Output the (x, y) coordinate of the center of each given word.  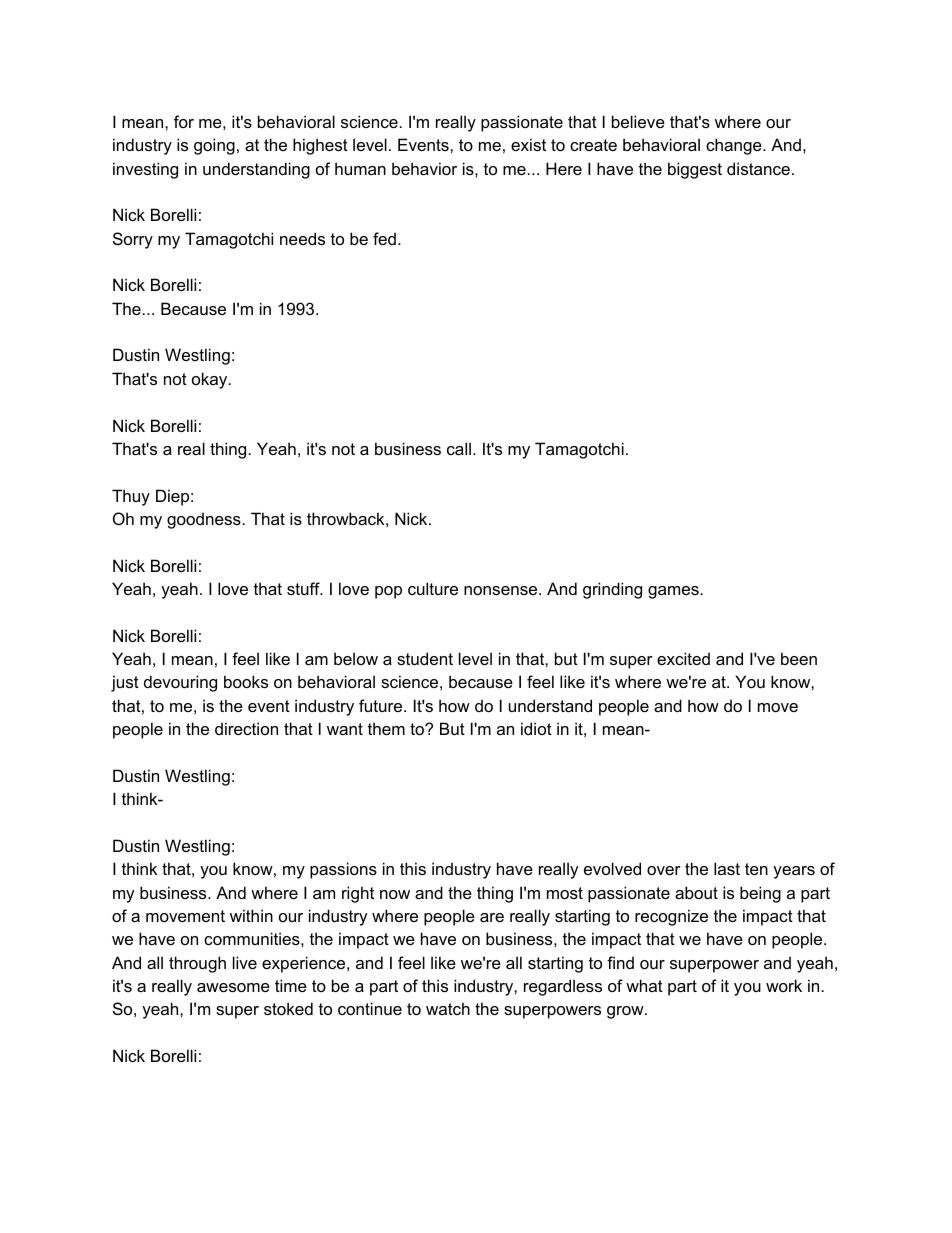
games (673, 592)
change (735, 146)
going (214, 146)
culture (433, 588)
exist (528, 144)
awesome (233, 987)
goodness (204, 520)
